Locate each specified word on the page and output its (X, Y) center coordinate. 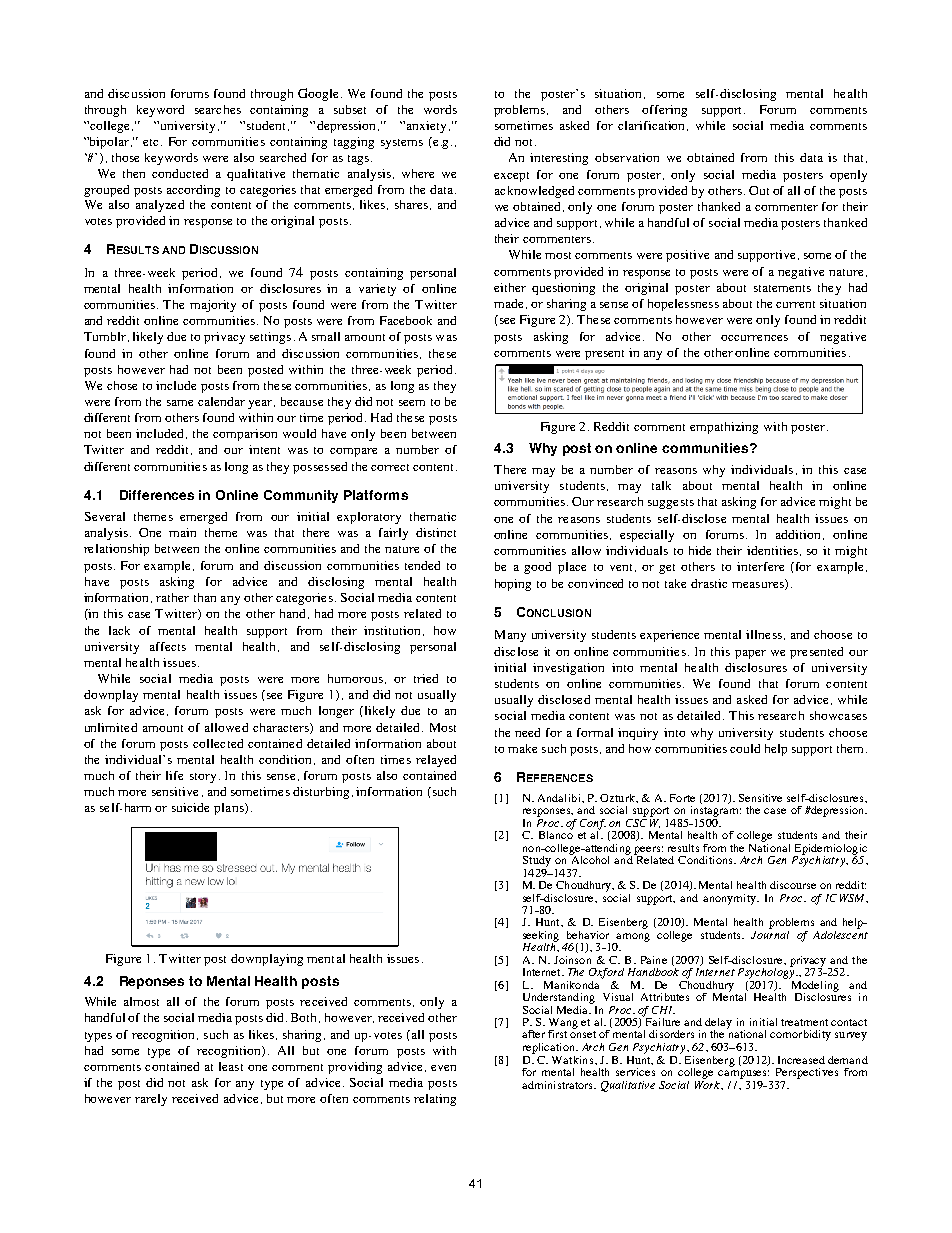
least (231, 1066)
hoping (513, 585)
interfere (760, 566)
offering (664, 111)
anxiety (428, 127)
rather (172, 597)
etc (152, 142)
